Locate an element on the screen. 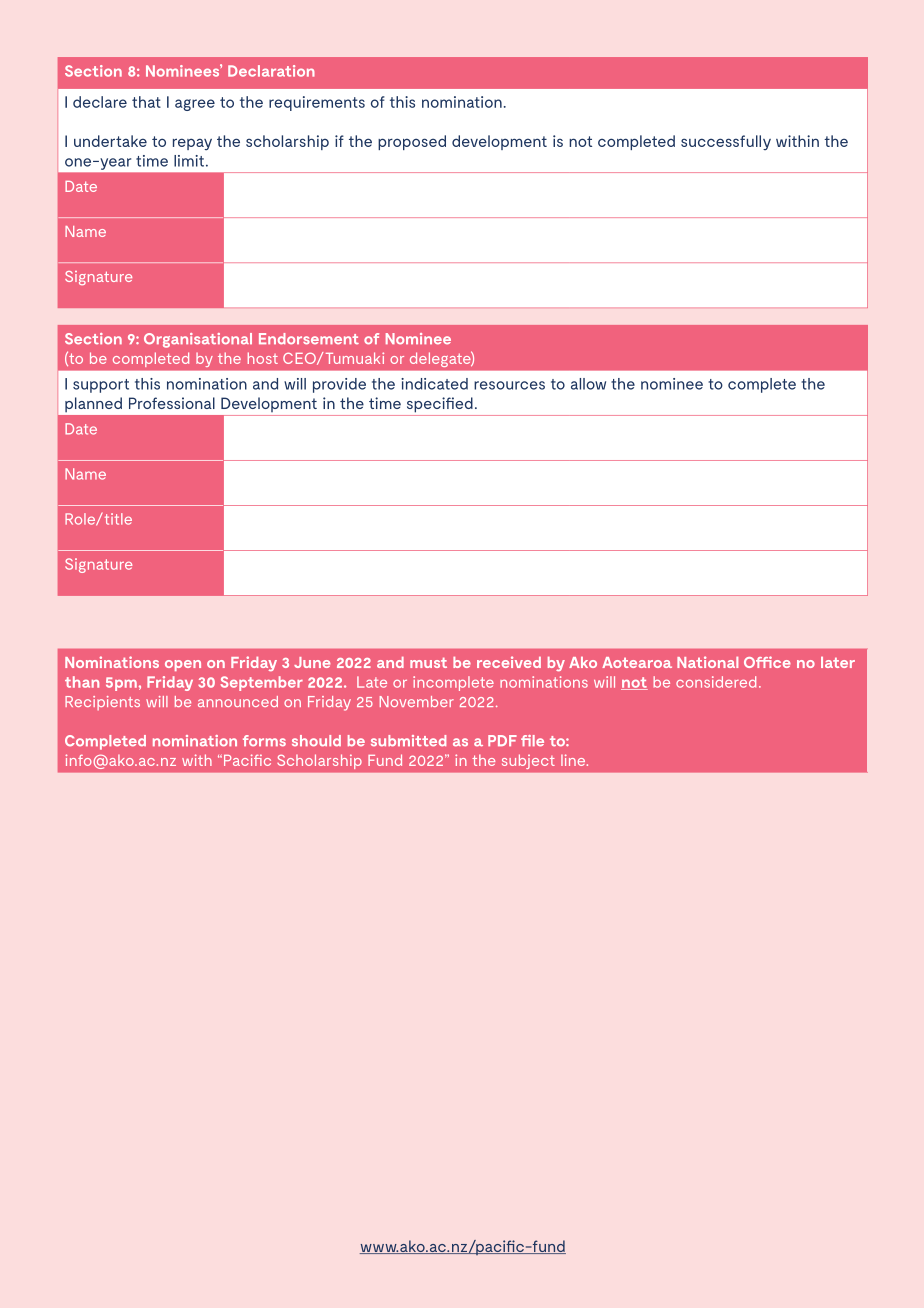 The width and height of the screenshot is (924, 1308). submitted is located at coordinates (408, 741).
